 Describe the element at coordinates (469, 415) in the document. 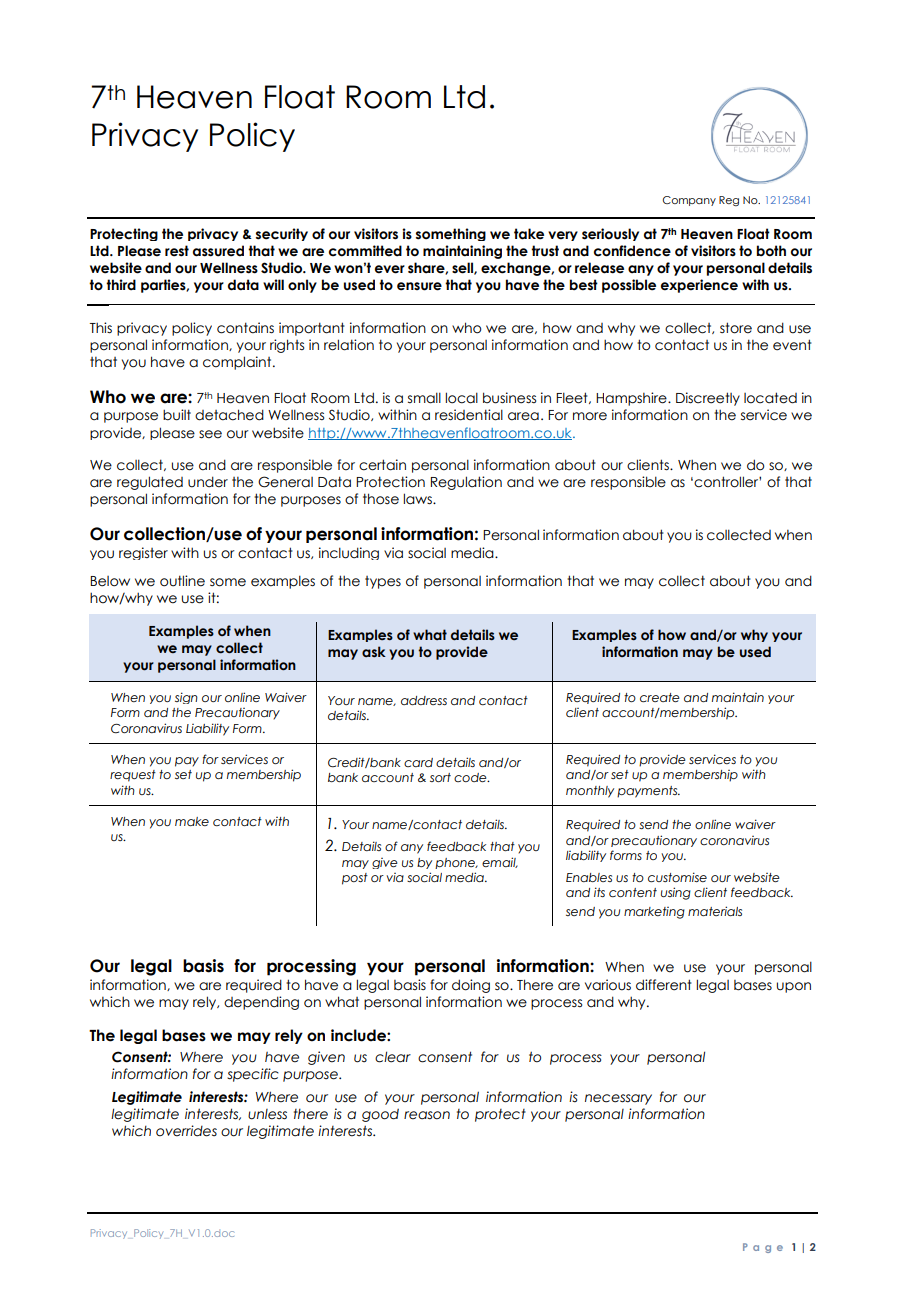

I see `residential` at that location.
